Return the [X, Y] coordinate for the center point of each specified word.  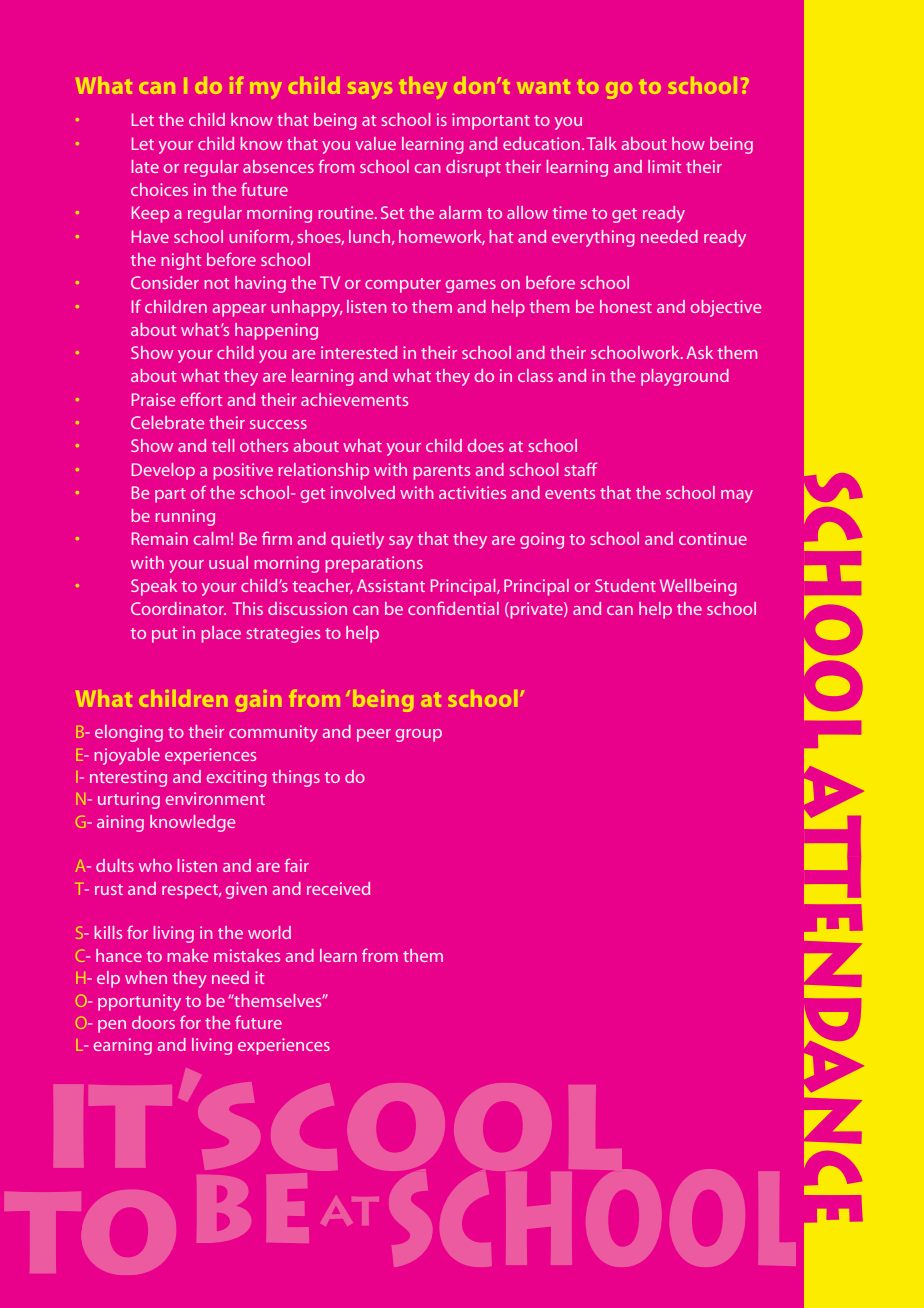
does [485, 445]
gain [256, 701]
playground [685, 377]
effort [201, 399]
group [418, 735]
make [187, 955]
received [338, 888]
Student [625, 585]
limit [664, 166]
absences [278, 166]
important [491, 121]
